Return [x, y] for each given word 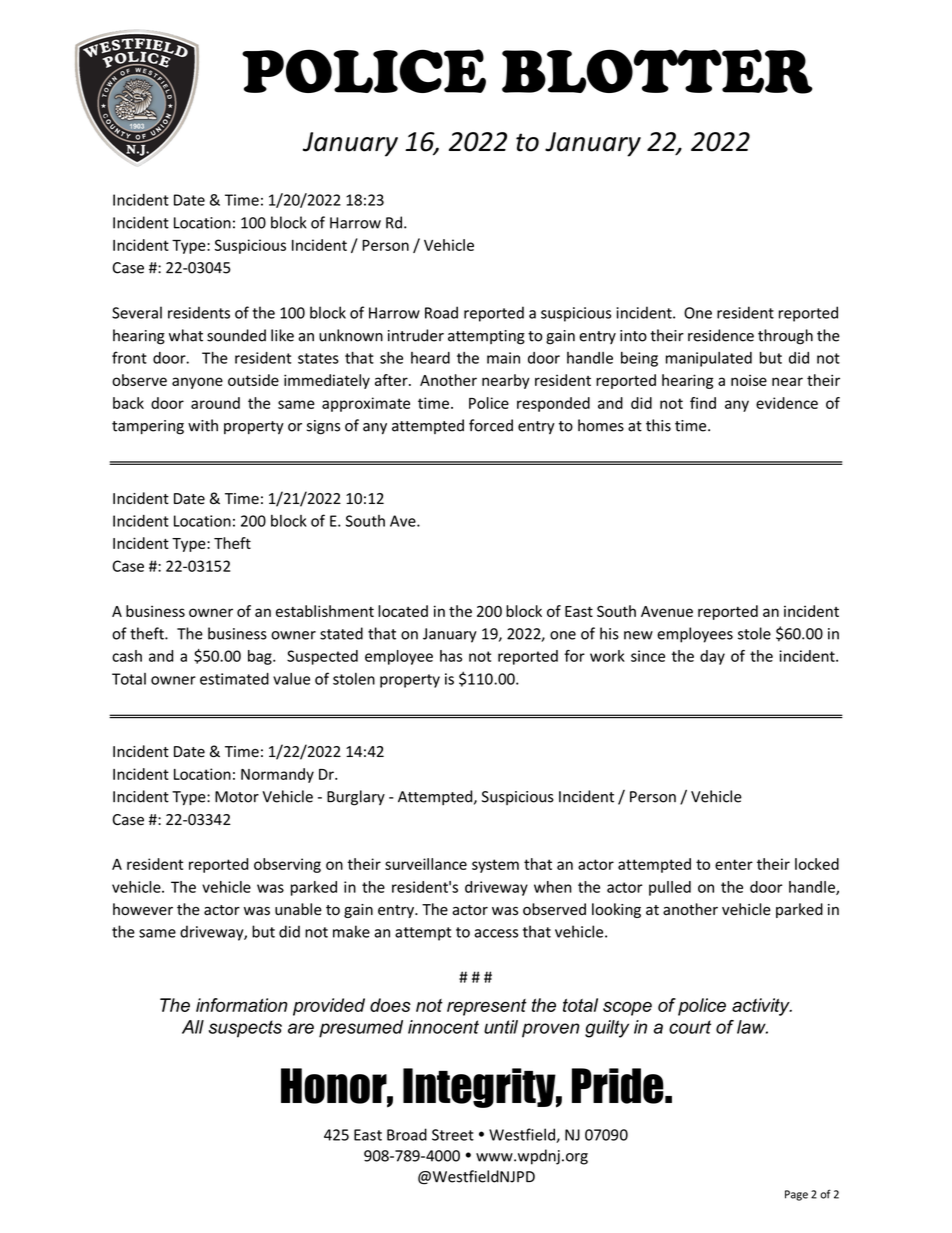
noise [749, 380]
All [193, 1027]
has [451, 656]
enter [734, 864]
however [143, 909]
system [495, 866]
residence [721, 335]
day [712, 657]
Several [137, 312]
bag [261, 657]
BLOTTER [657, 71]
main [503, 358]
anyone [197, 383]
